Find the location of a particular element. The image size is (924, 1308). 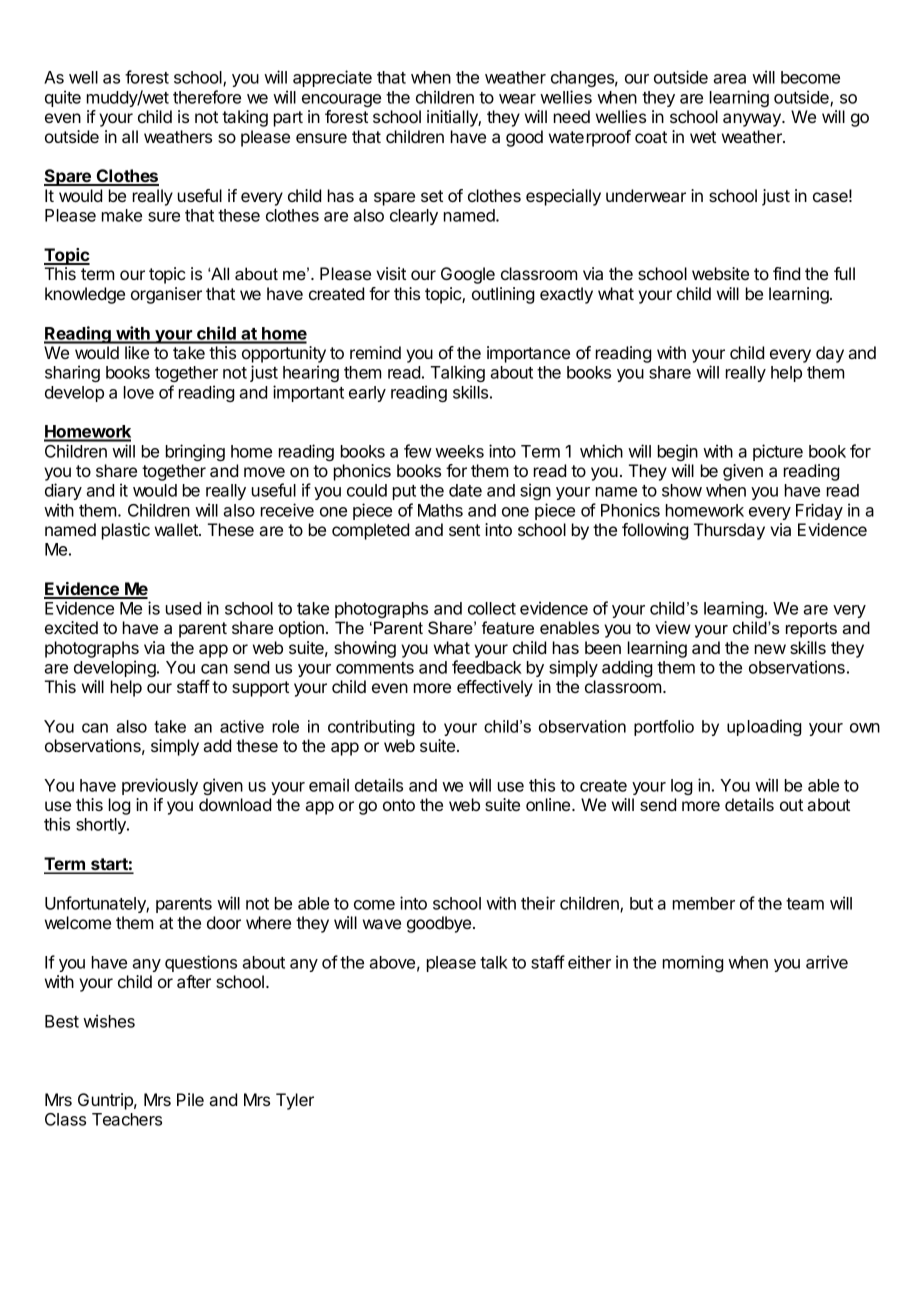

therefore is located at coordinates (207, 97).
